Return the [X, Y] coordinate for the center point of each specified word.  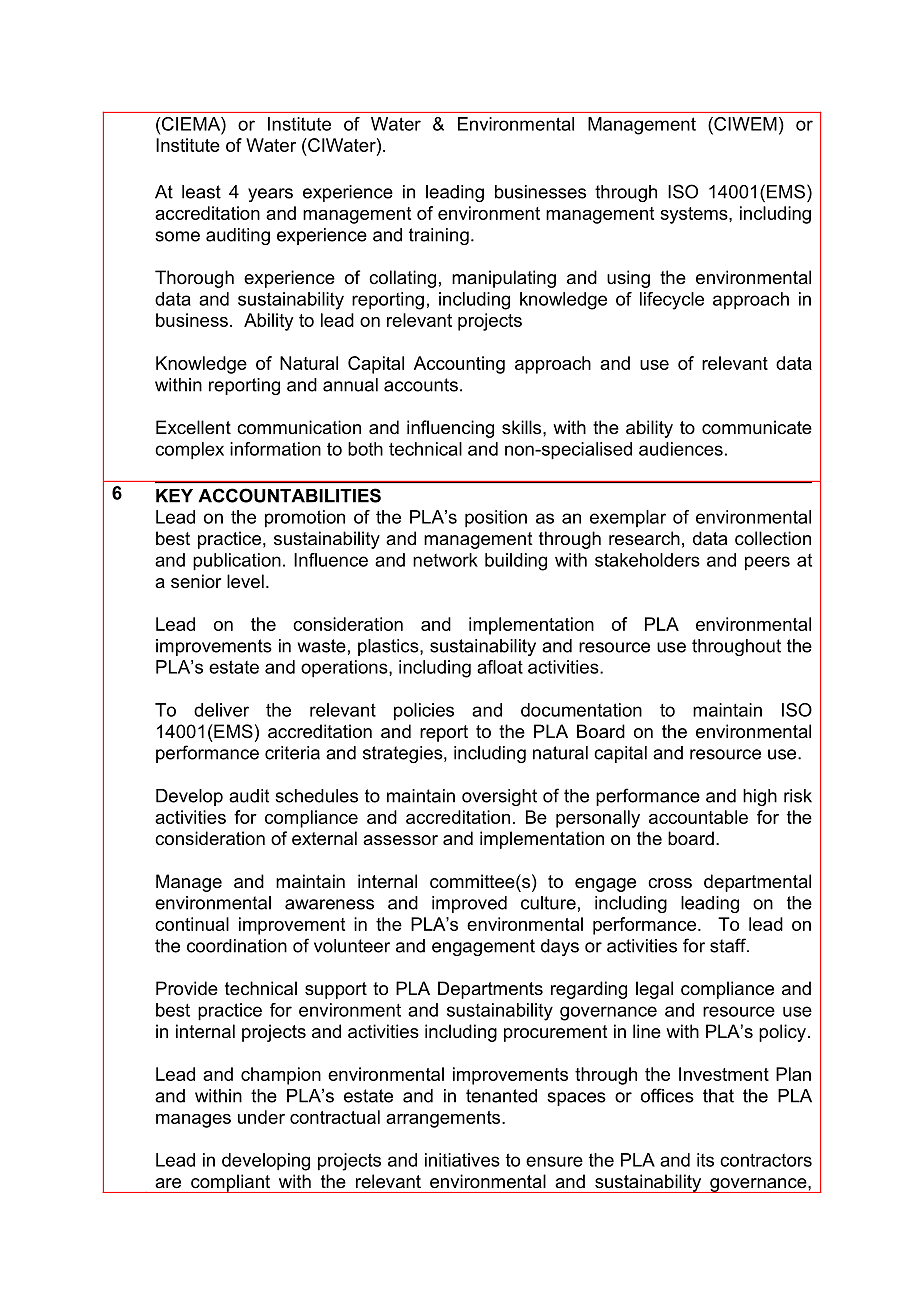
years [270, 195]
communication [299, 427]
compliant [230, 1183]
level [245, 581]
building [516, 562]
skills [523, 427]
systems [695, 215]
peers [767, 563]
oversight [499, 797]
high [760, 797]
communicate [757, 427]
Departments [490, 990]
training [439, 236]
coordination [237, 946]
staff [729, 945]
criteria [292, 753]
